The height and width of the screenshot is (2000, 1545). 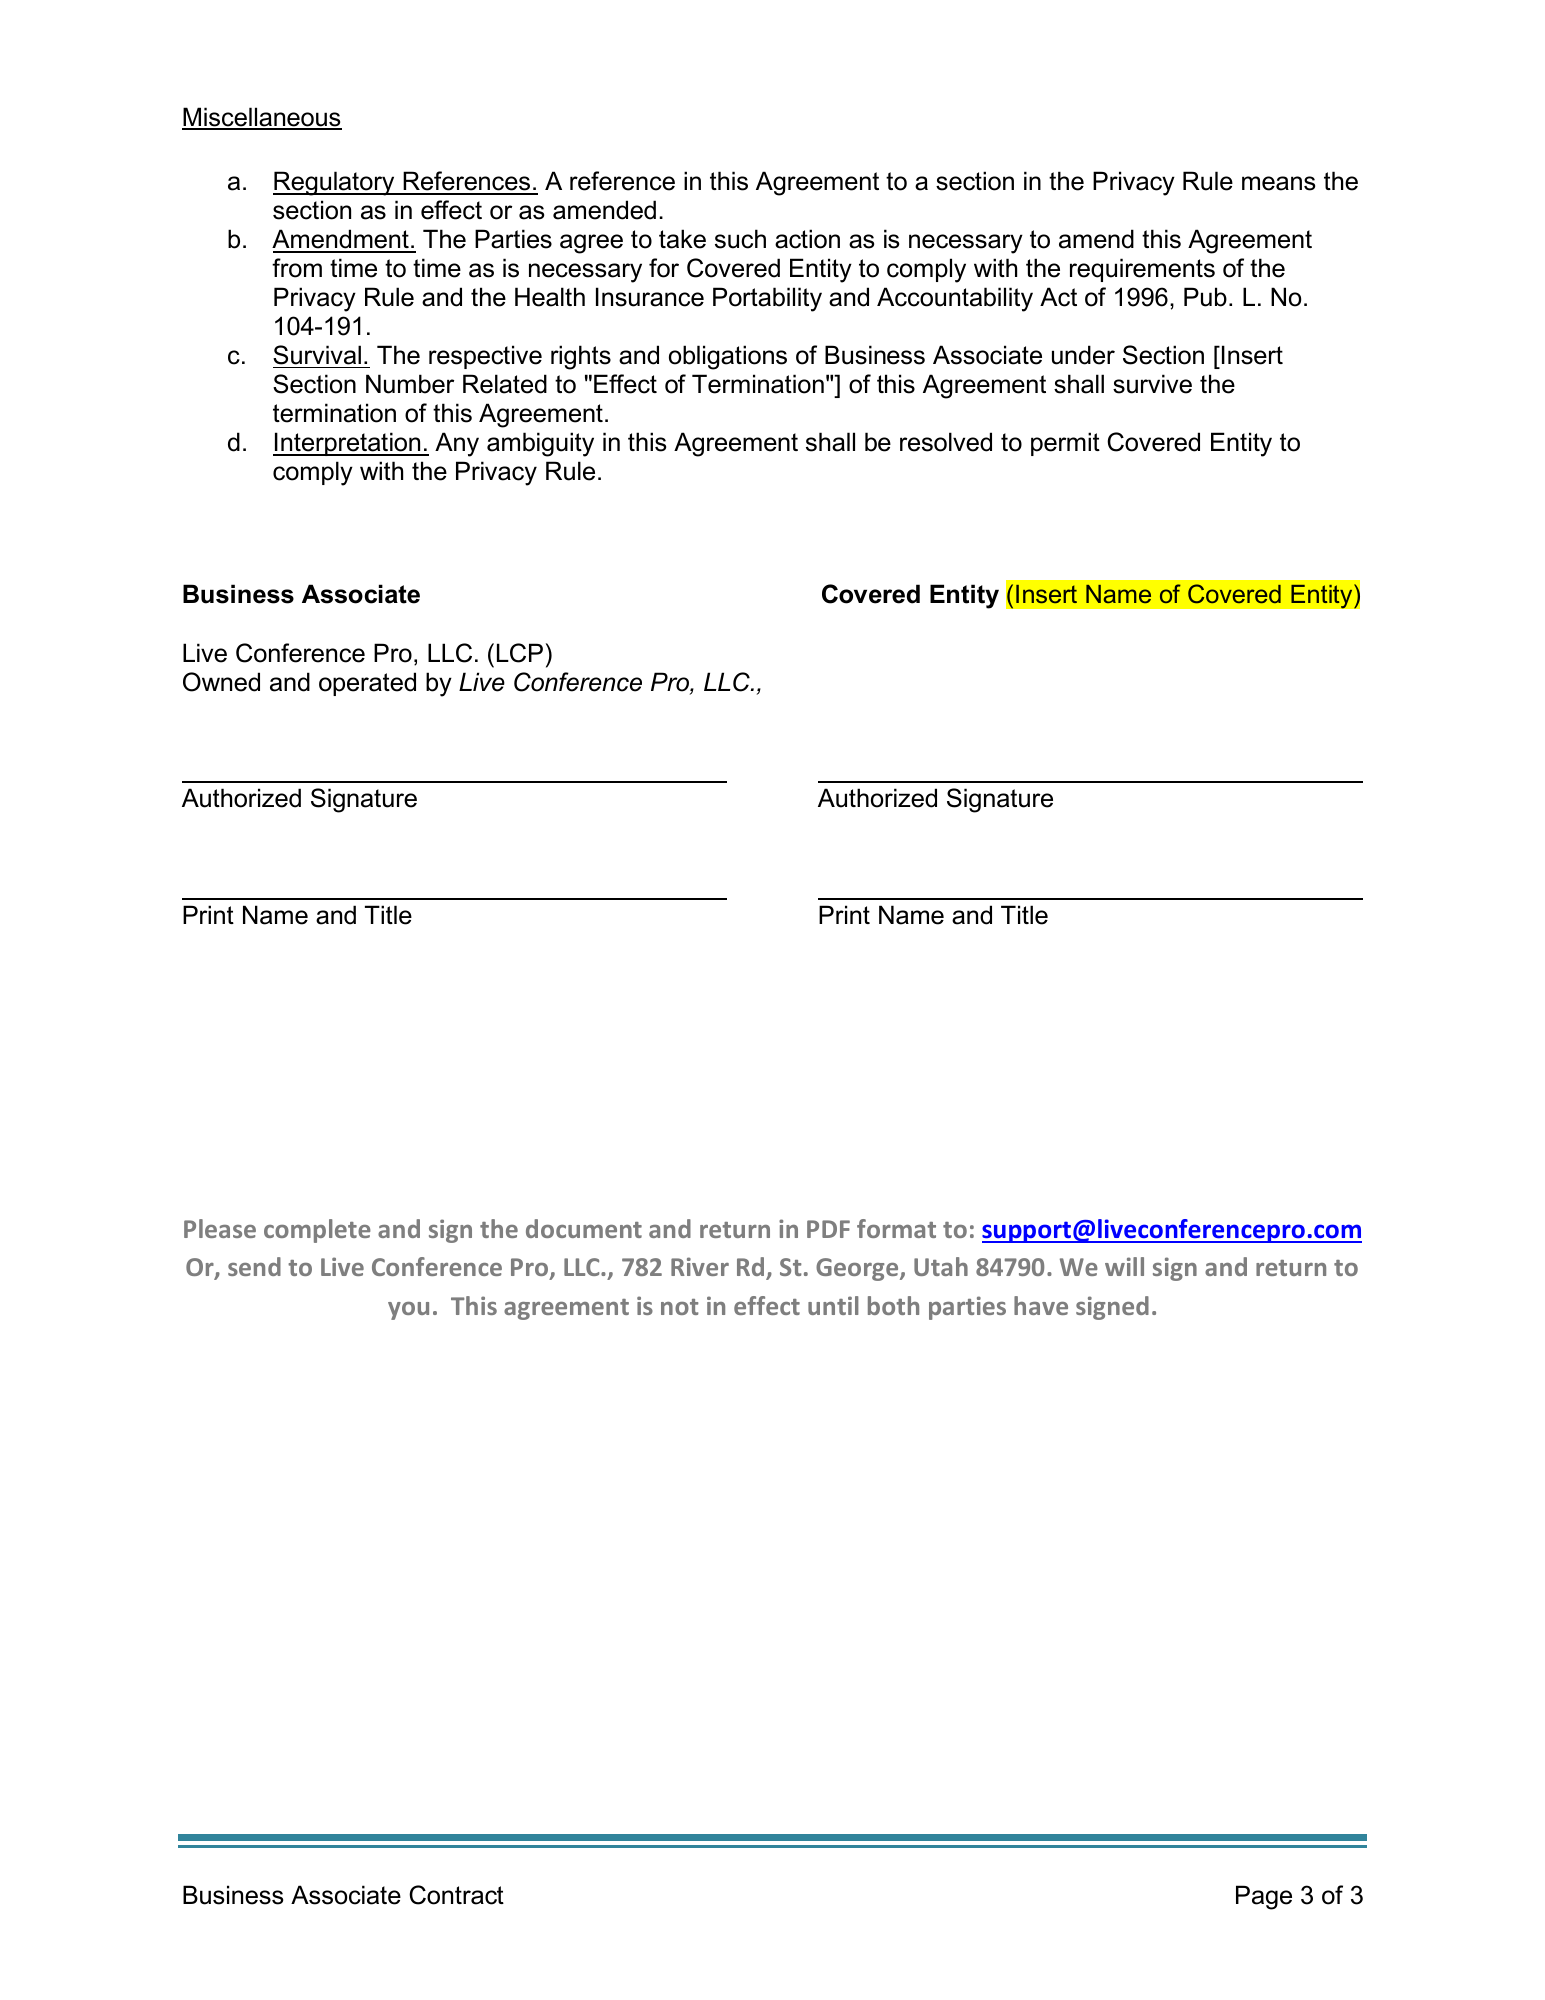 I want to click on requirements, so click(x=1142, y=270).
